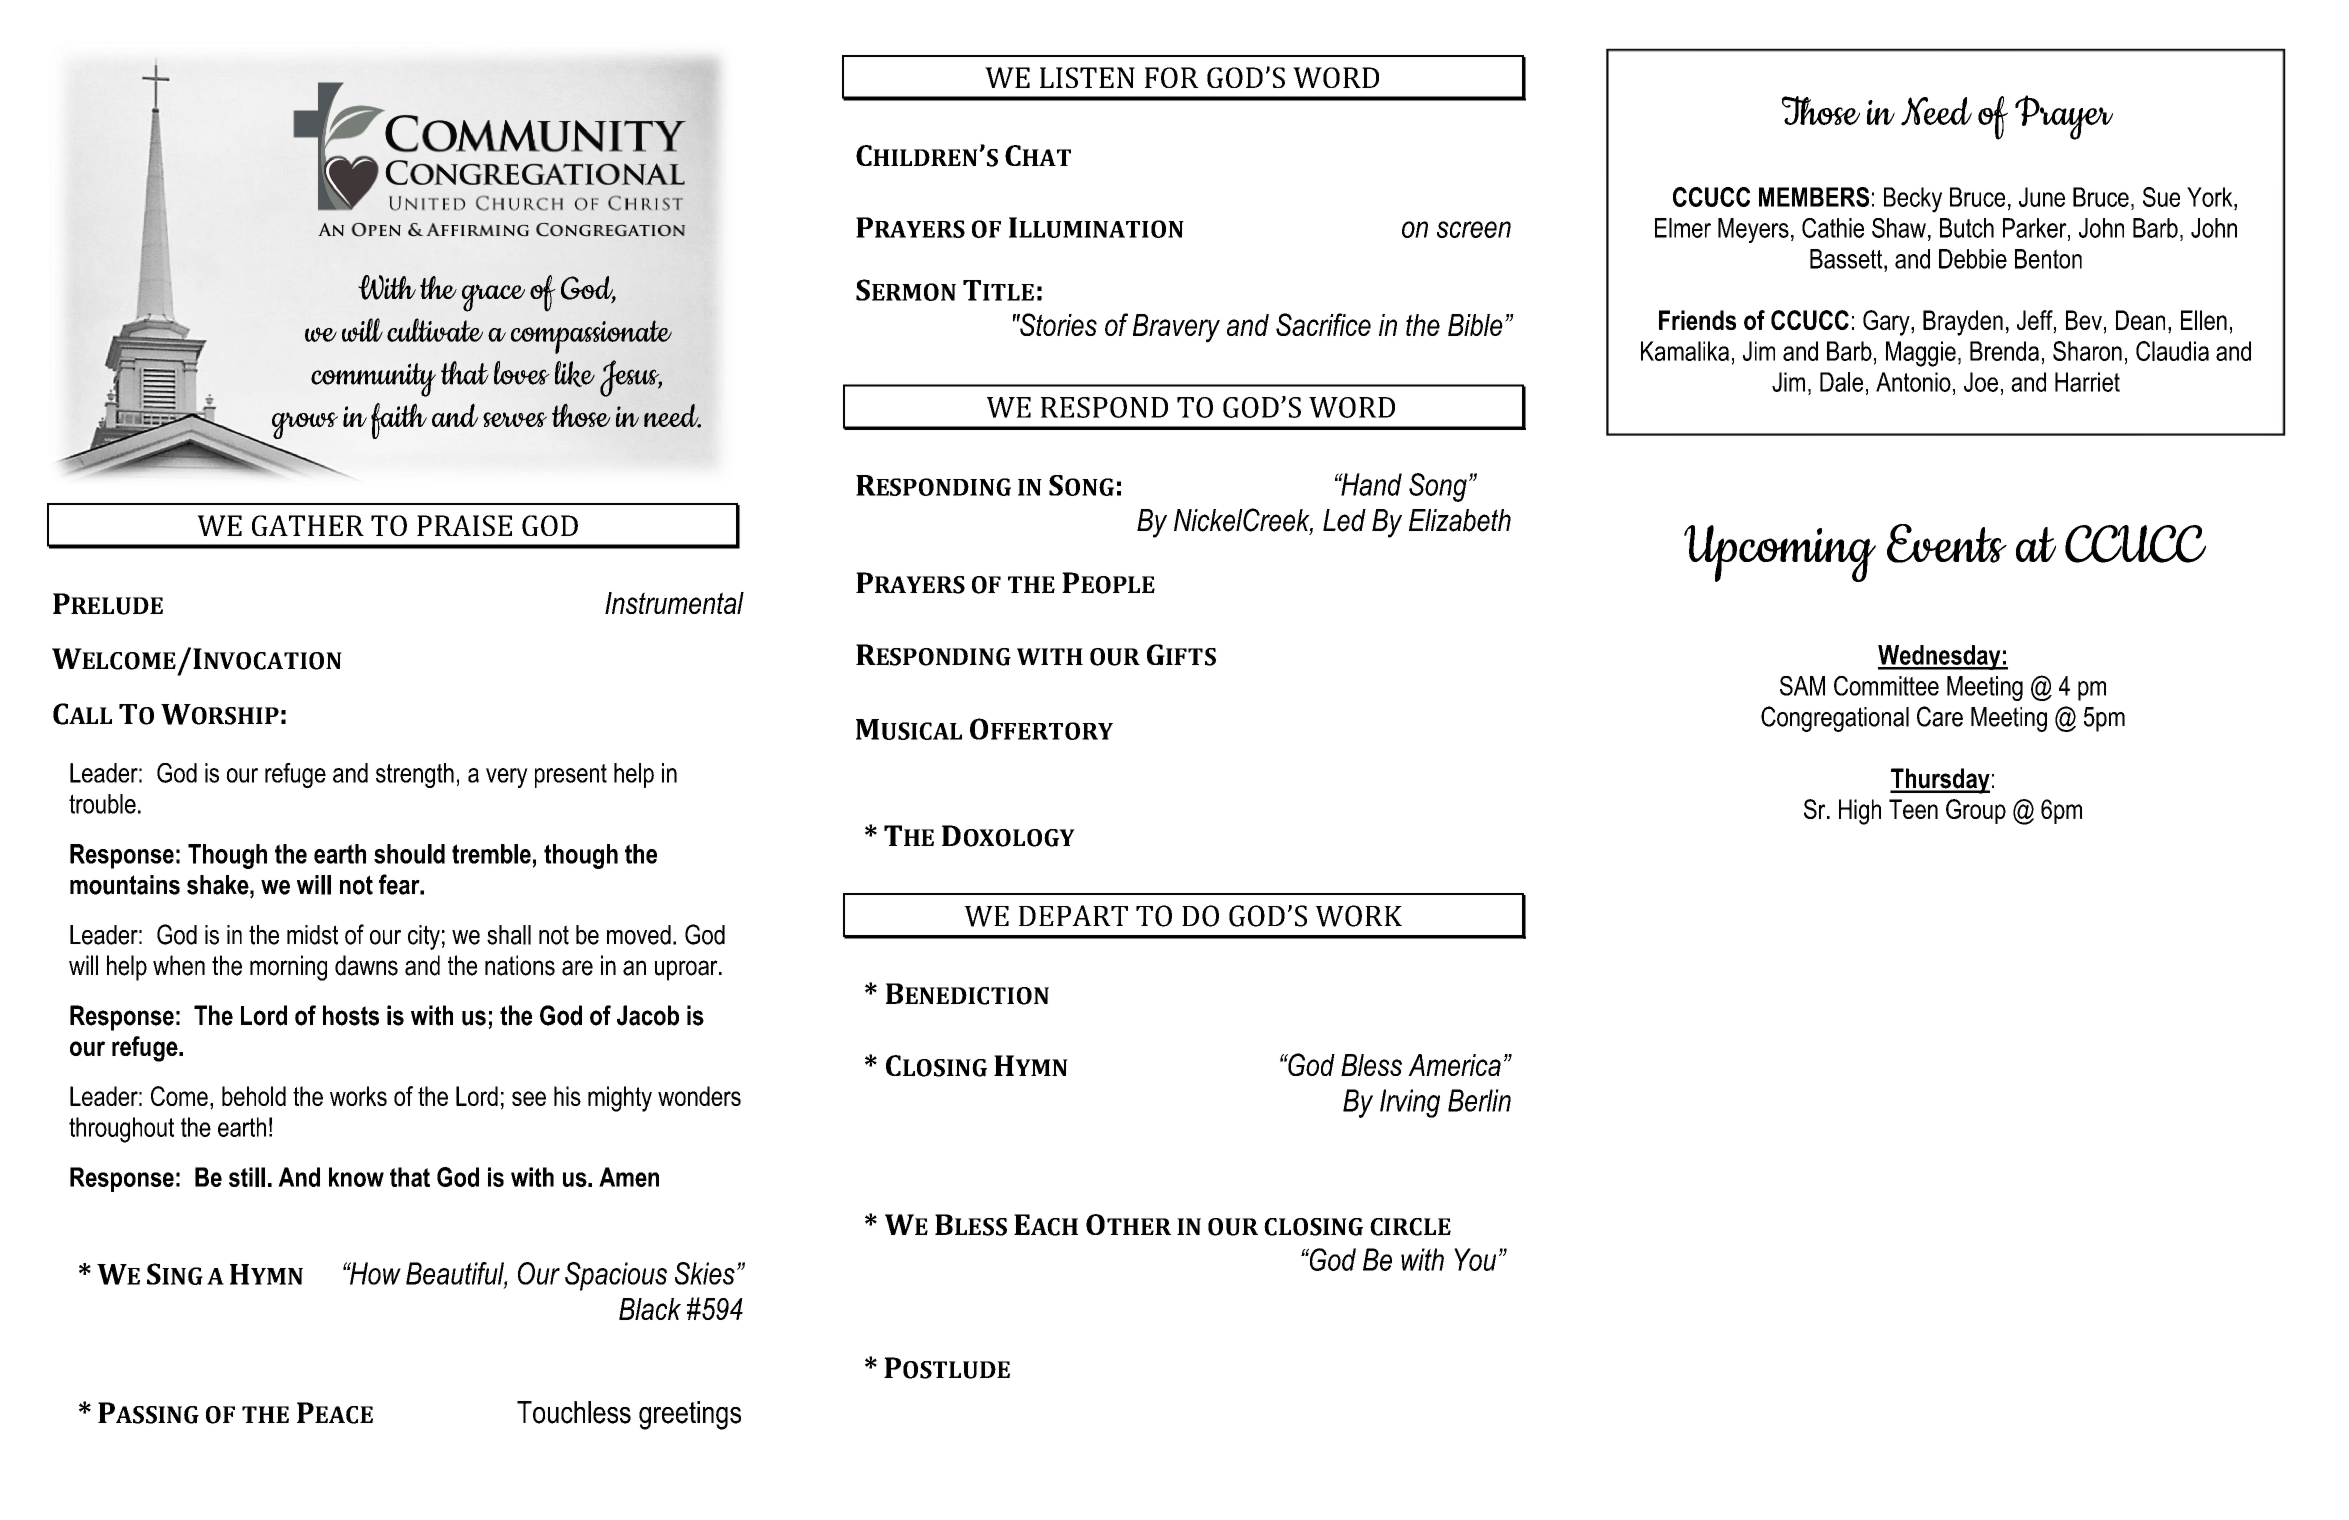 This page has height=1520, width=2349. Describe the element at coordinates (1981, 382) in the page. I see `Joe` at that location.
